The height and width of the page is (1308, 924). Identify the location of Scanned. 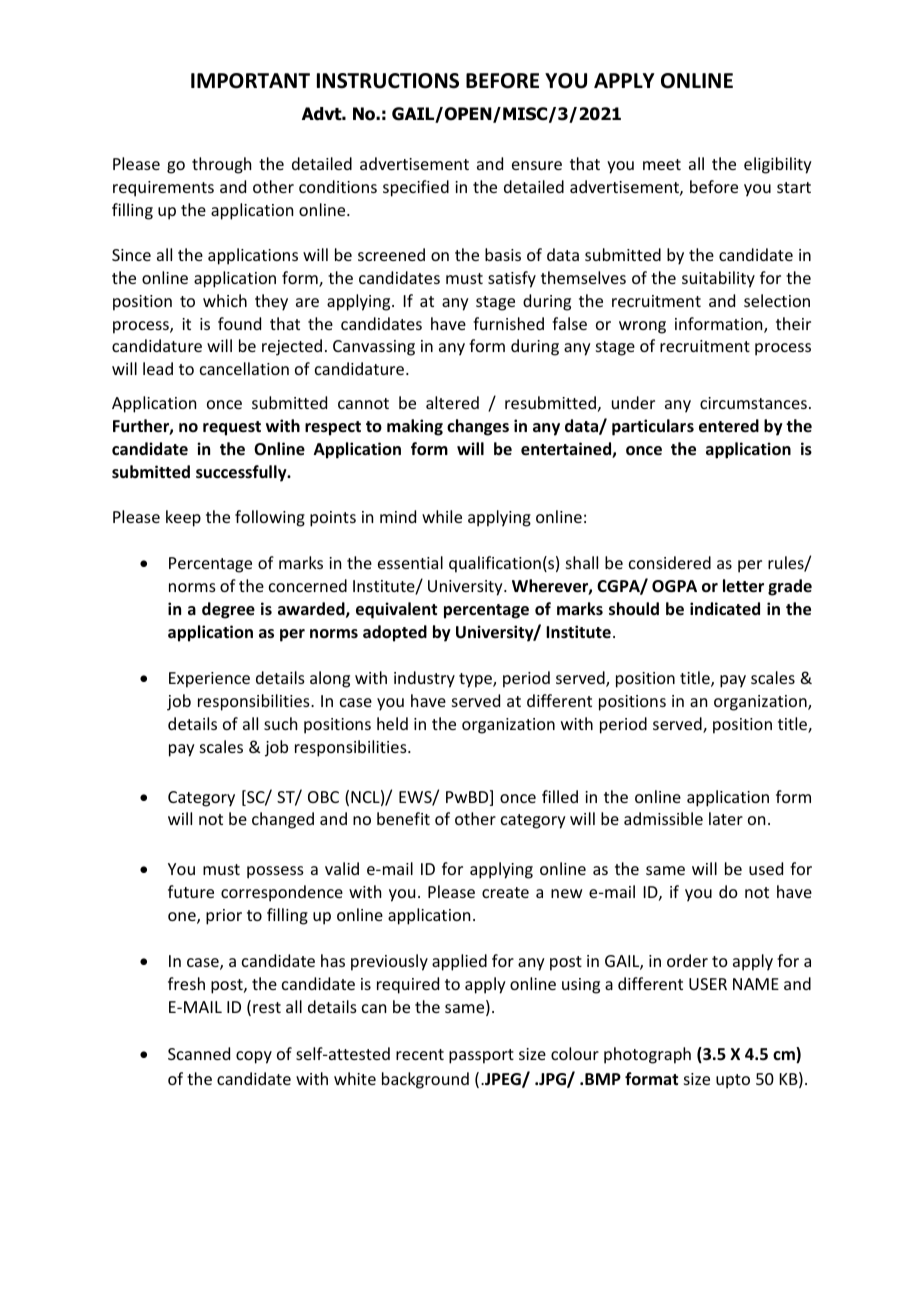
(199, 1053).
